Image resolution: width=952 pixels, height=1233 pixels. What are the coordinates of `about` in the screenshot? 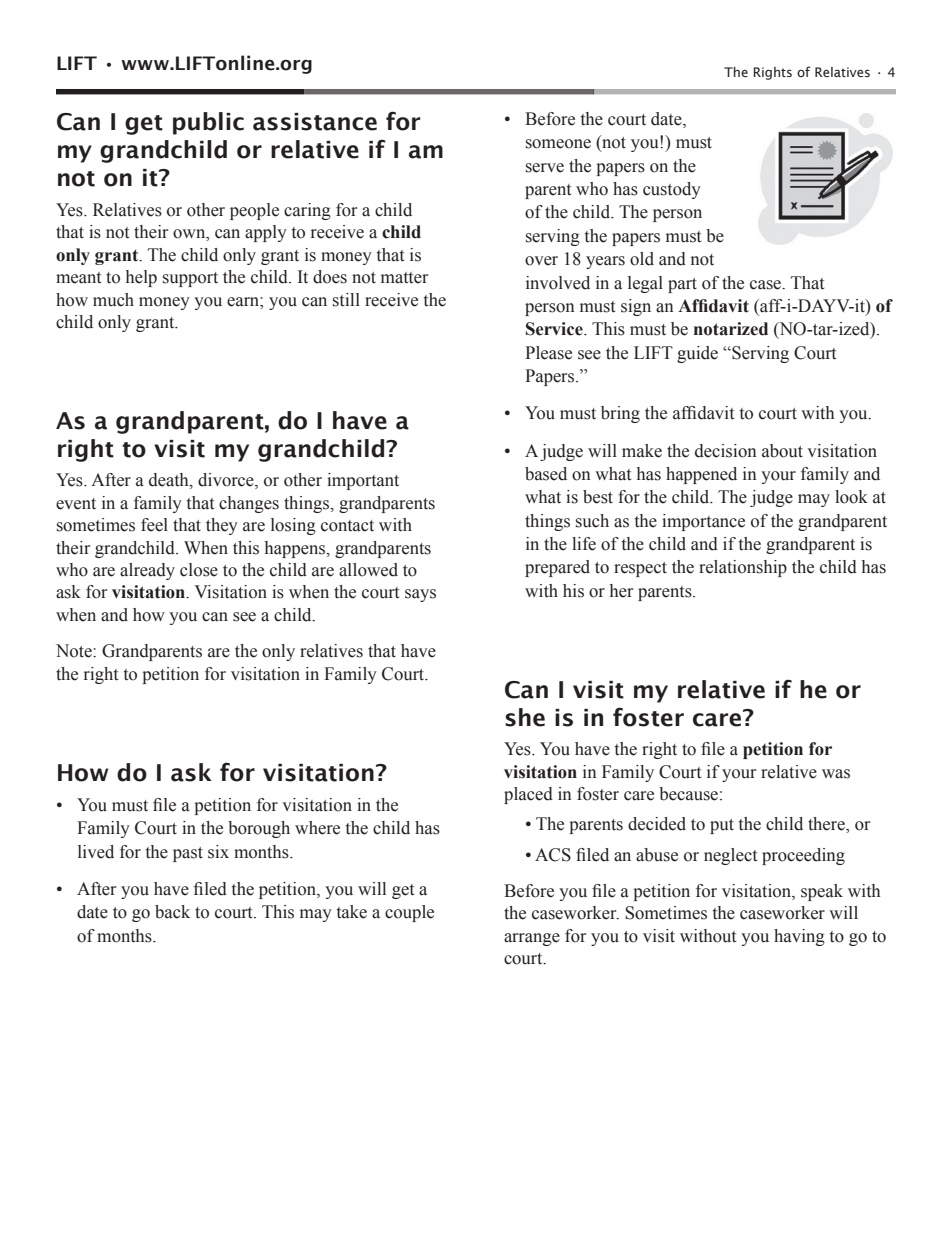 It's located at (782, 451).
